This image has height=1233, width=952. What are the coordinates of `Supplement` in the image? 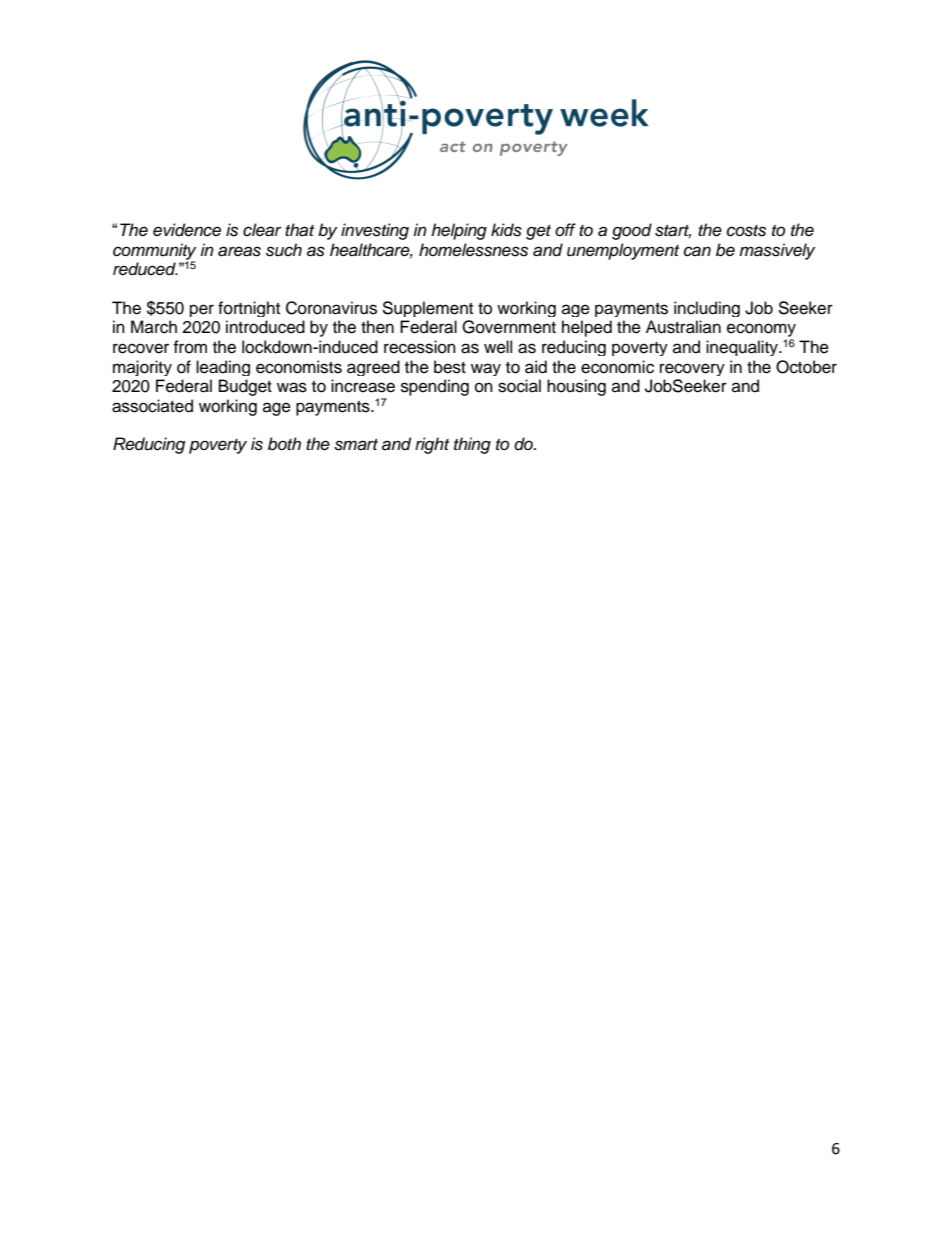 It's located at (427, 309).
